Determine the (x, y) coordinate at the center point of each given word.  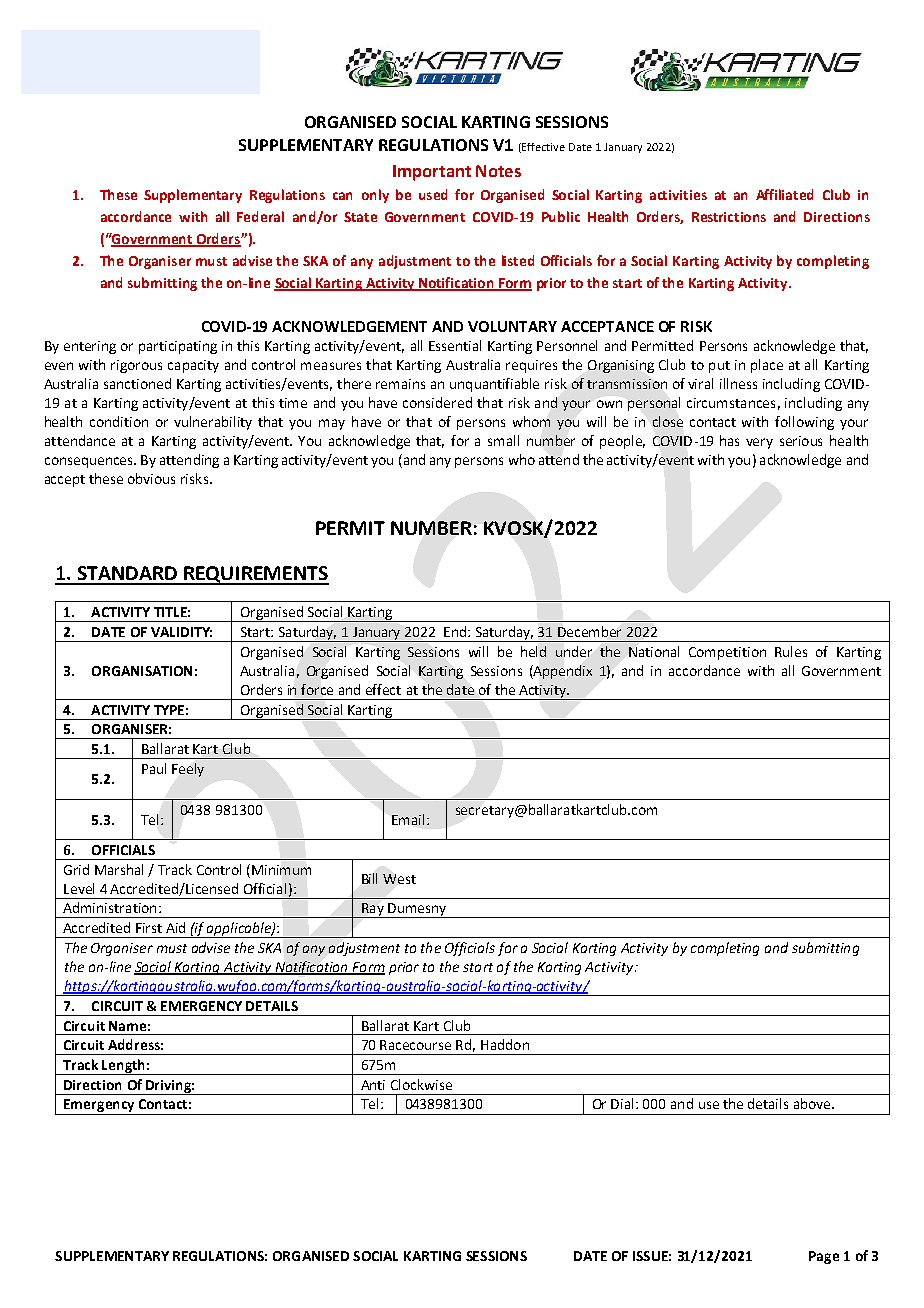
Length (123, 1067)
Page (824, 1257)
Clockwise (421, 1084)
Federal (260, 216)
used (433, 194)
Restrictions (729, 217)
